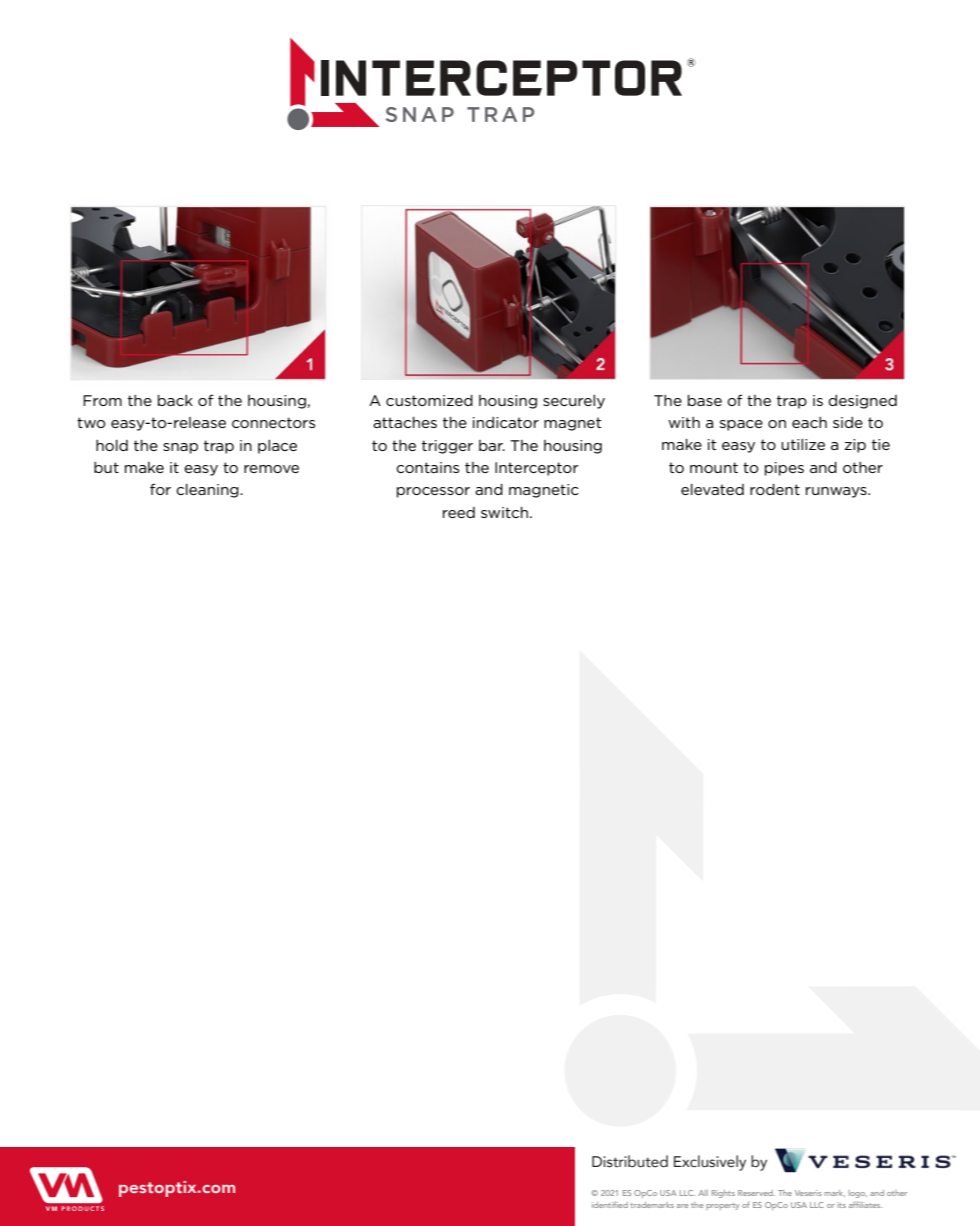 This screenshot has height=1226, width=980. Describe the element at coordinates (837, 492) in the screenshot. I see `runways` at that location.
